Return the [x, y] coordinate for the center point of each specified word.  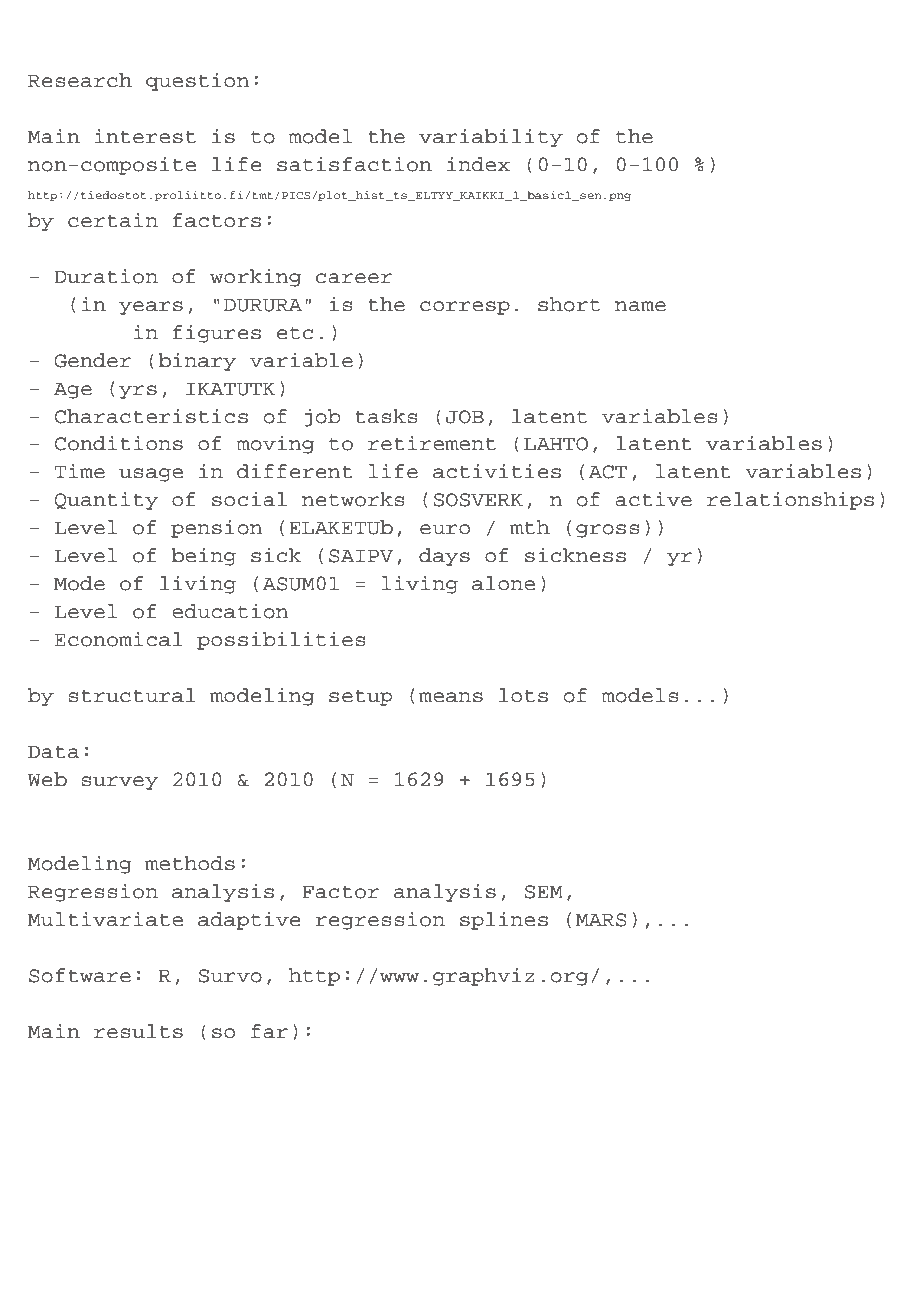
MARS [601, 920]
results [138, 1031]
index [478, 164]
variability [491, 137]
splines [504, 920]
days [444, 557]
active [653, 499]
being [203, 556]
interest [145, 136]
